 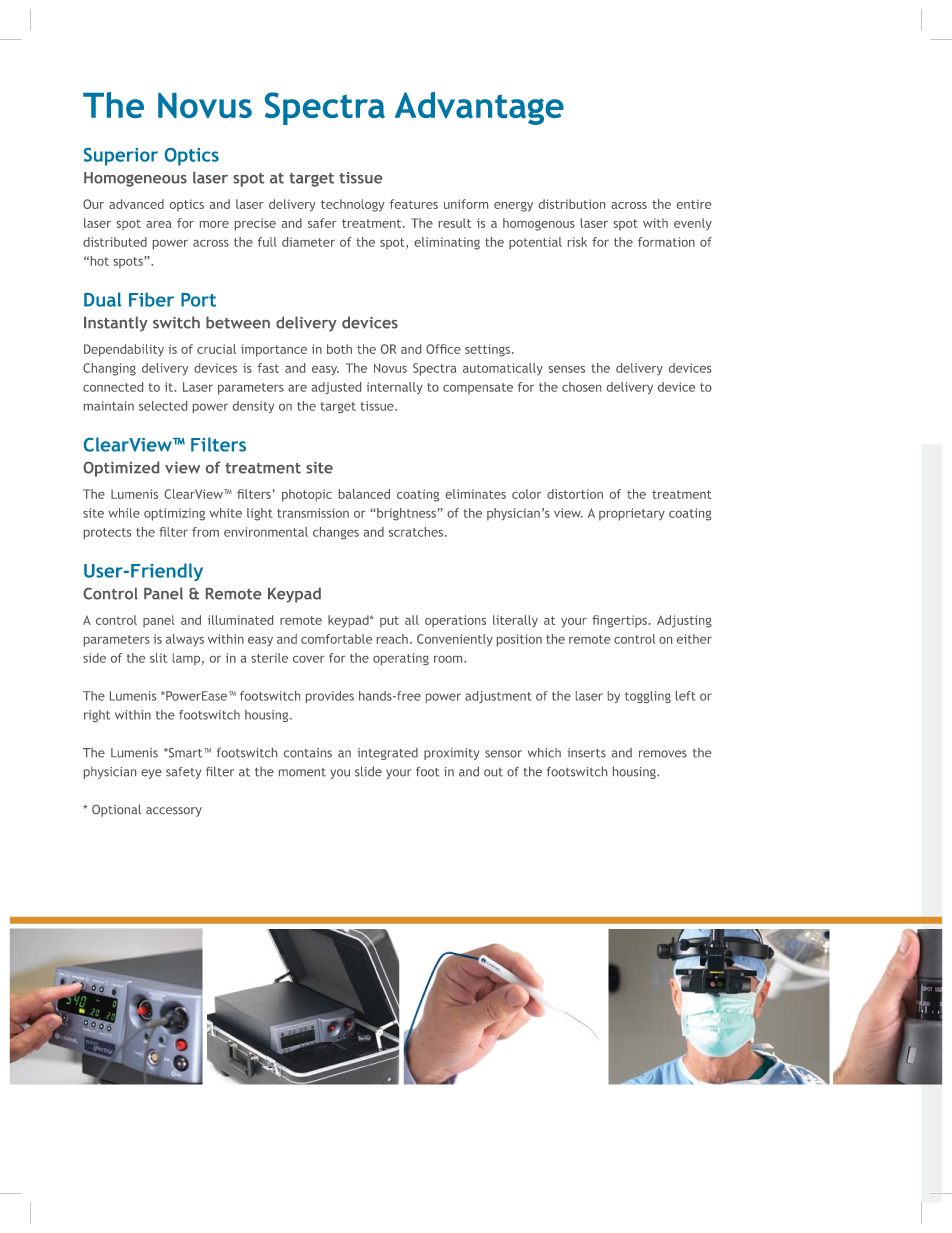 What do you see at coordinates (587, 753) in the document?
I see `inserts` at bounding box center [587, 753].
